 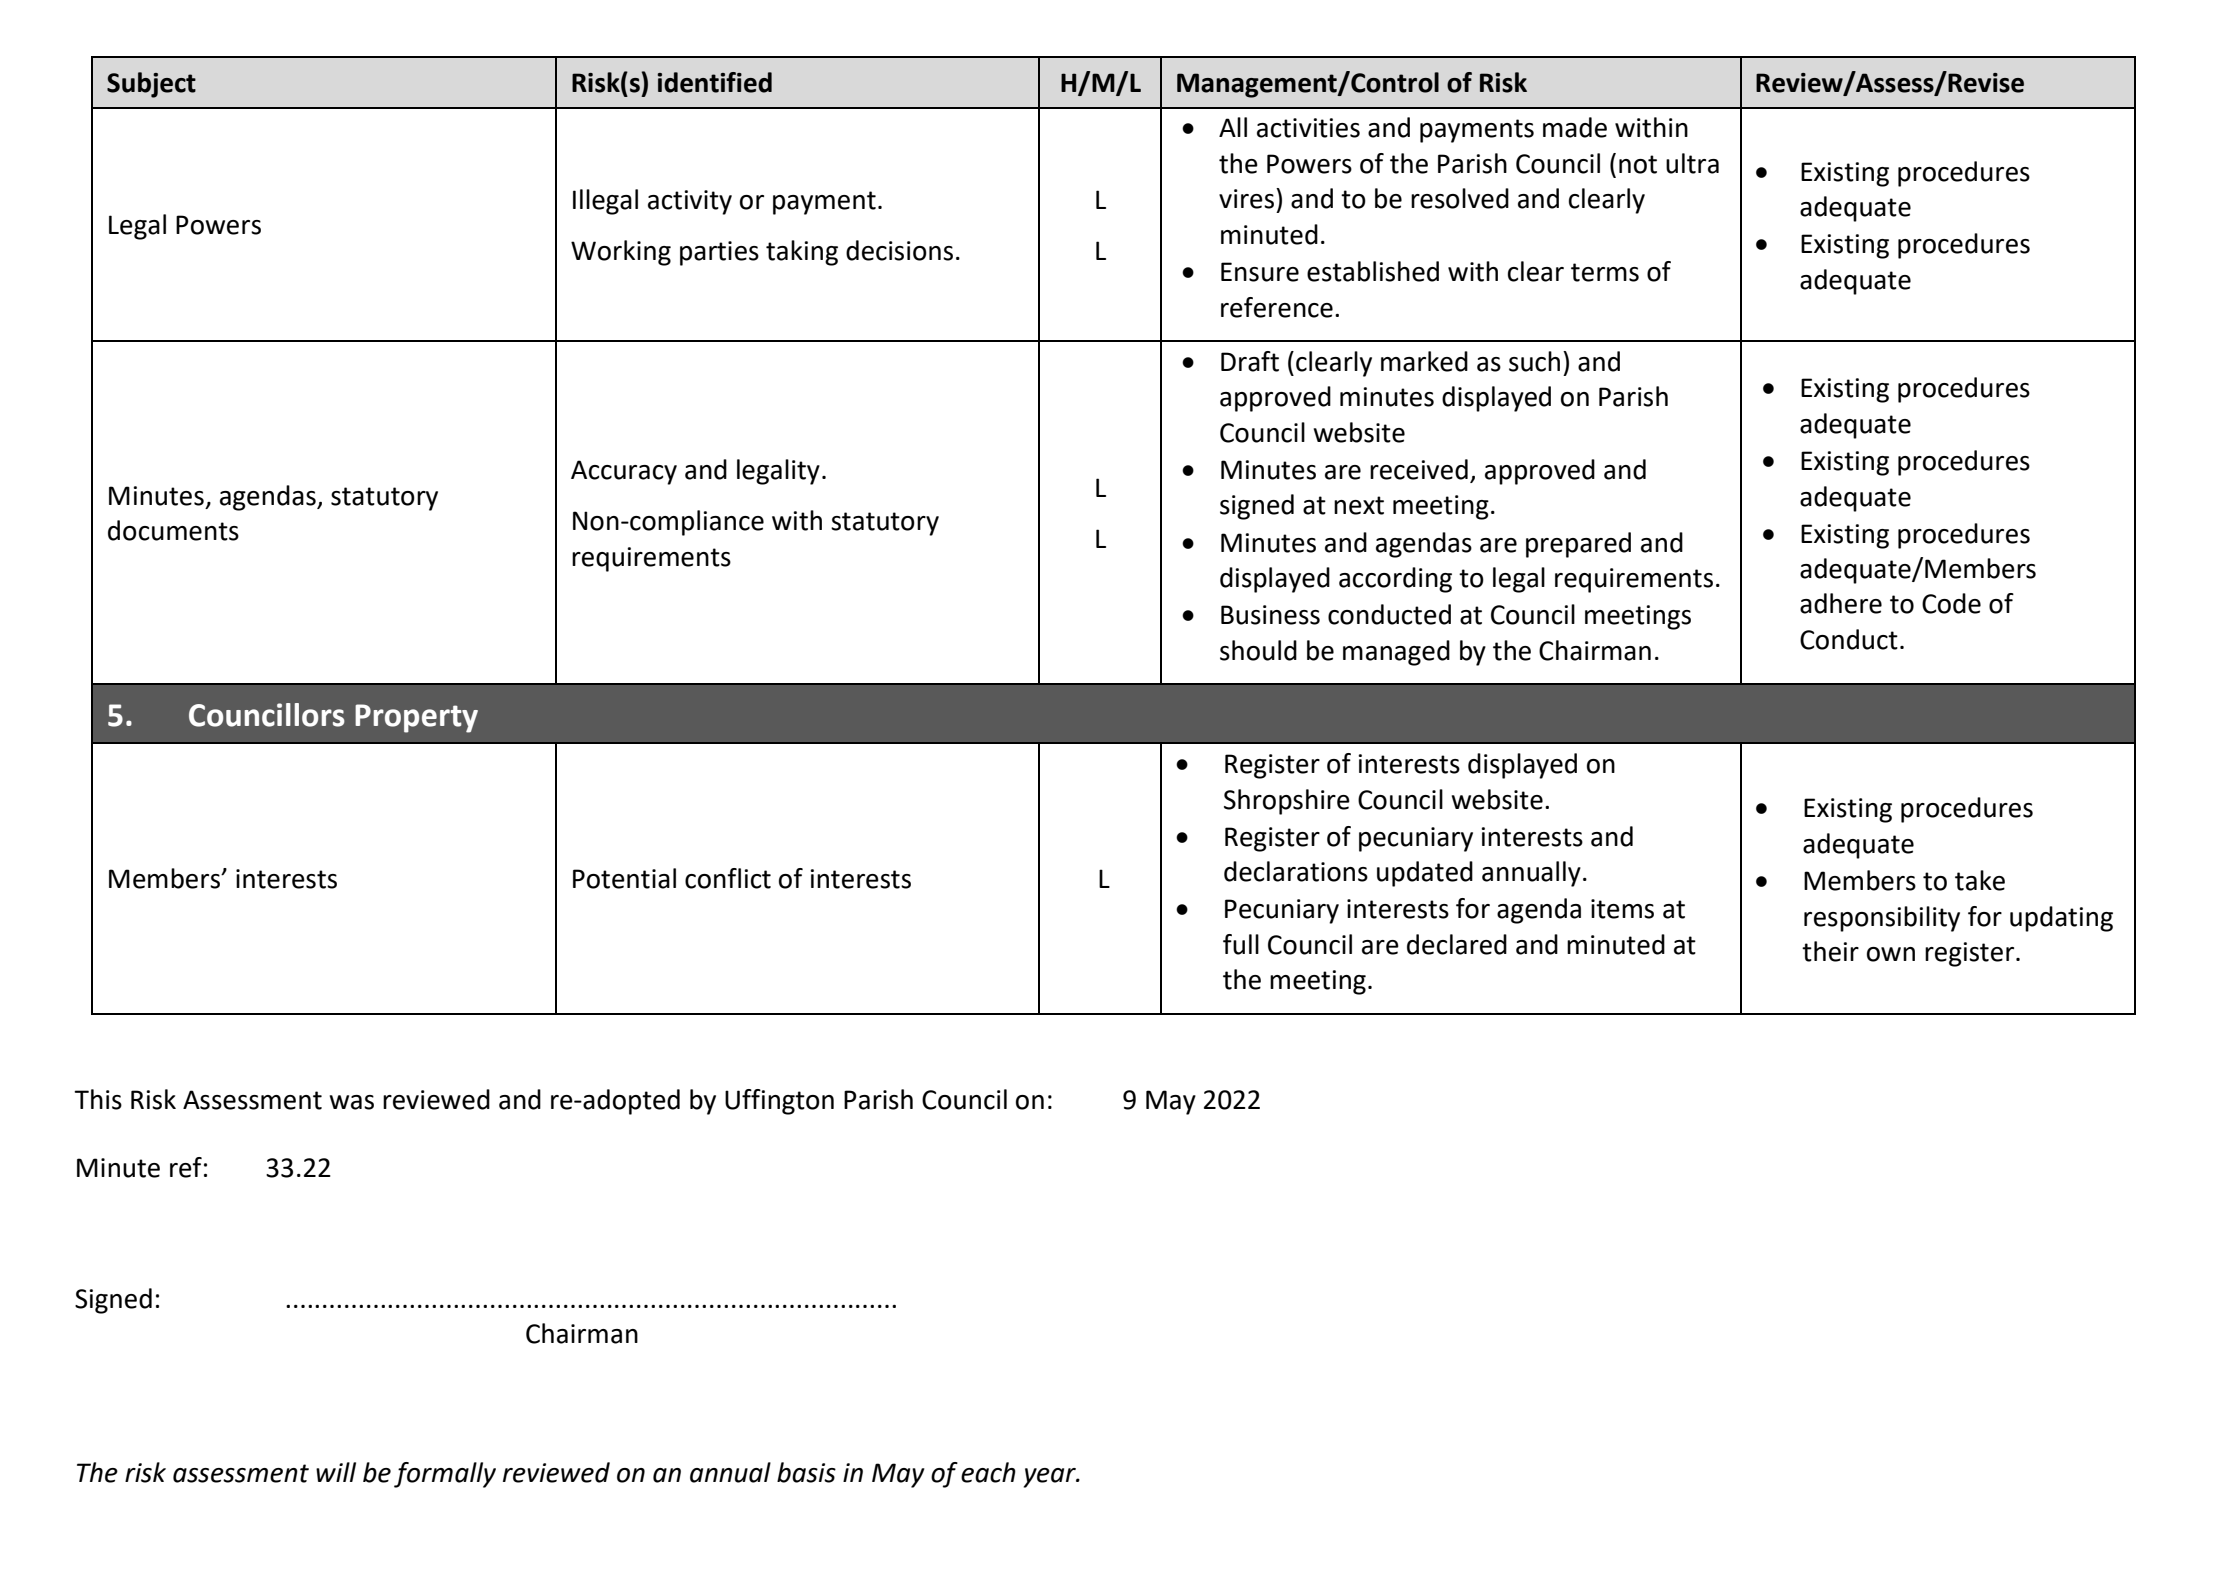 What do you see at coordinates (988, 1472) in the page?
I see `each` at bounding box center [988, 1472].
